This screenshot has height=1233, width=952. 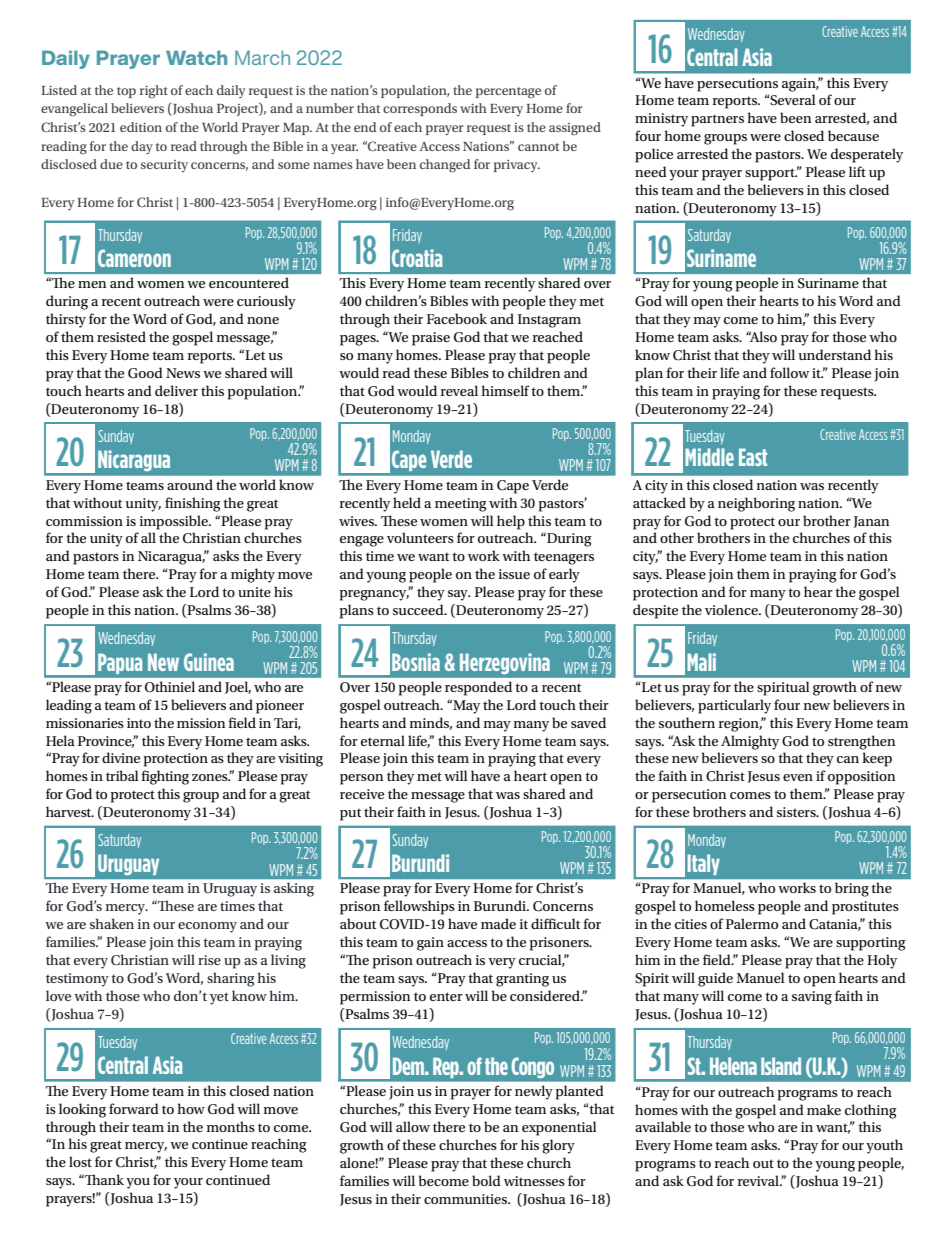 I want to click on lost, so click(x=80, y=1161).
